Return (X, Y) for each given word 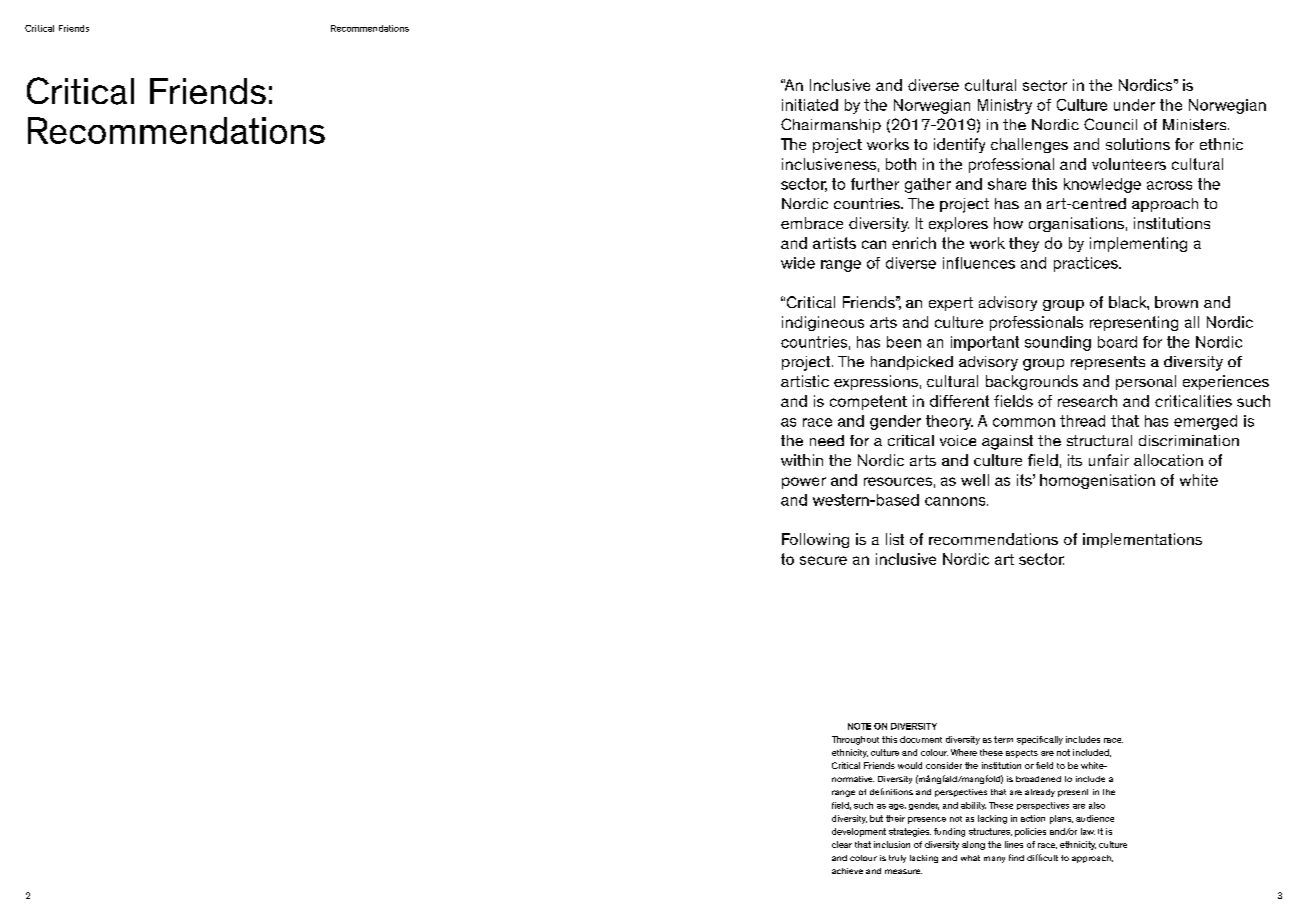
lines (1014, 844)
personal (1146, 382)
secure (823, 560)
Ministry (1005, 106)
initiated (810, 105)
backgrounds (1032, 382)
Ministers (1196, 124)
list (895, 539)
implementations (1142, 540)
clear (842, 844)
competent (868, 402)
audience (1095, 818)
